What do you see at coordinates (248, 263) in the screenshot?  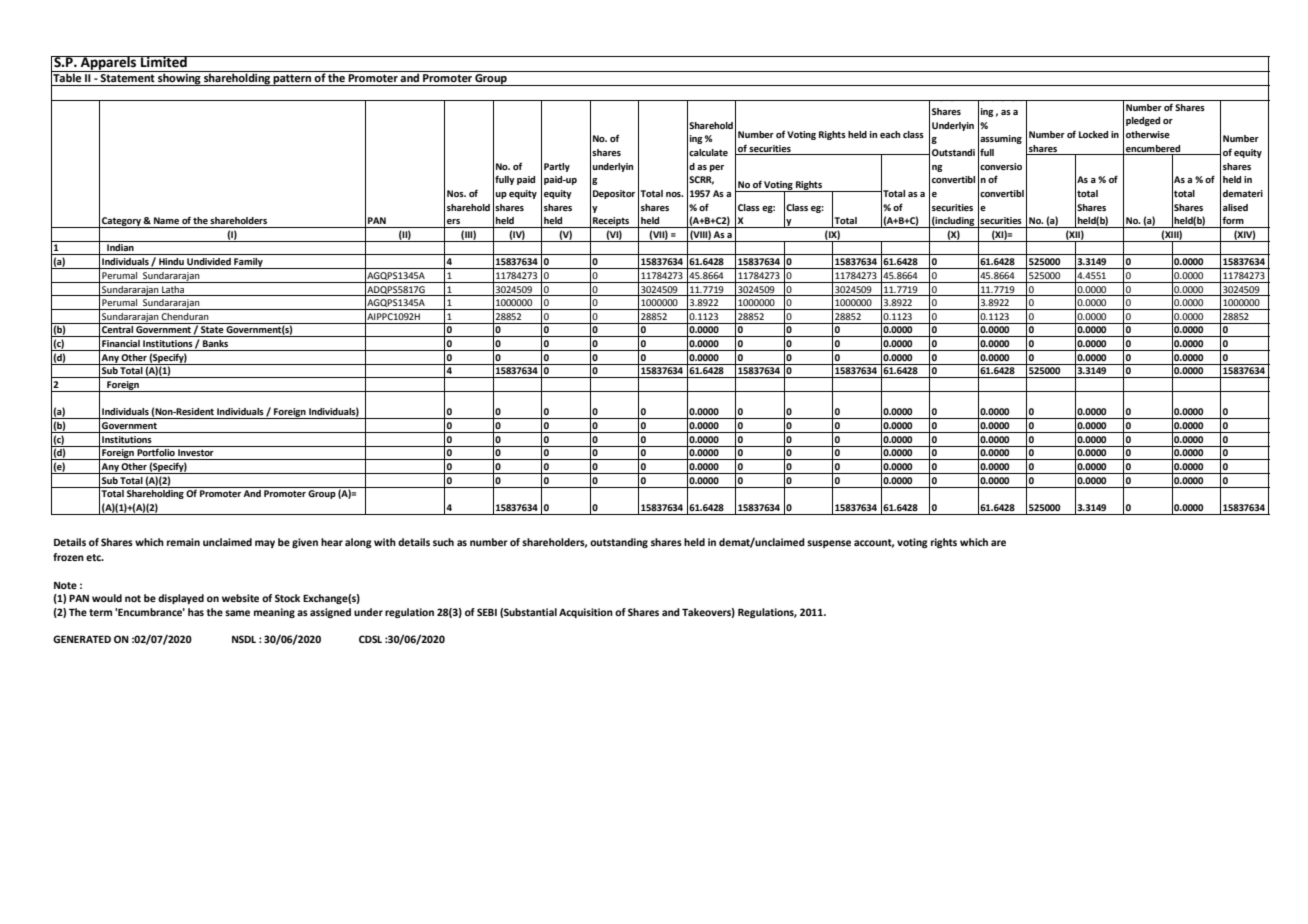 I see `Family` at bounding box center [248, 263].
